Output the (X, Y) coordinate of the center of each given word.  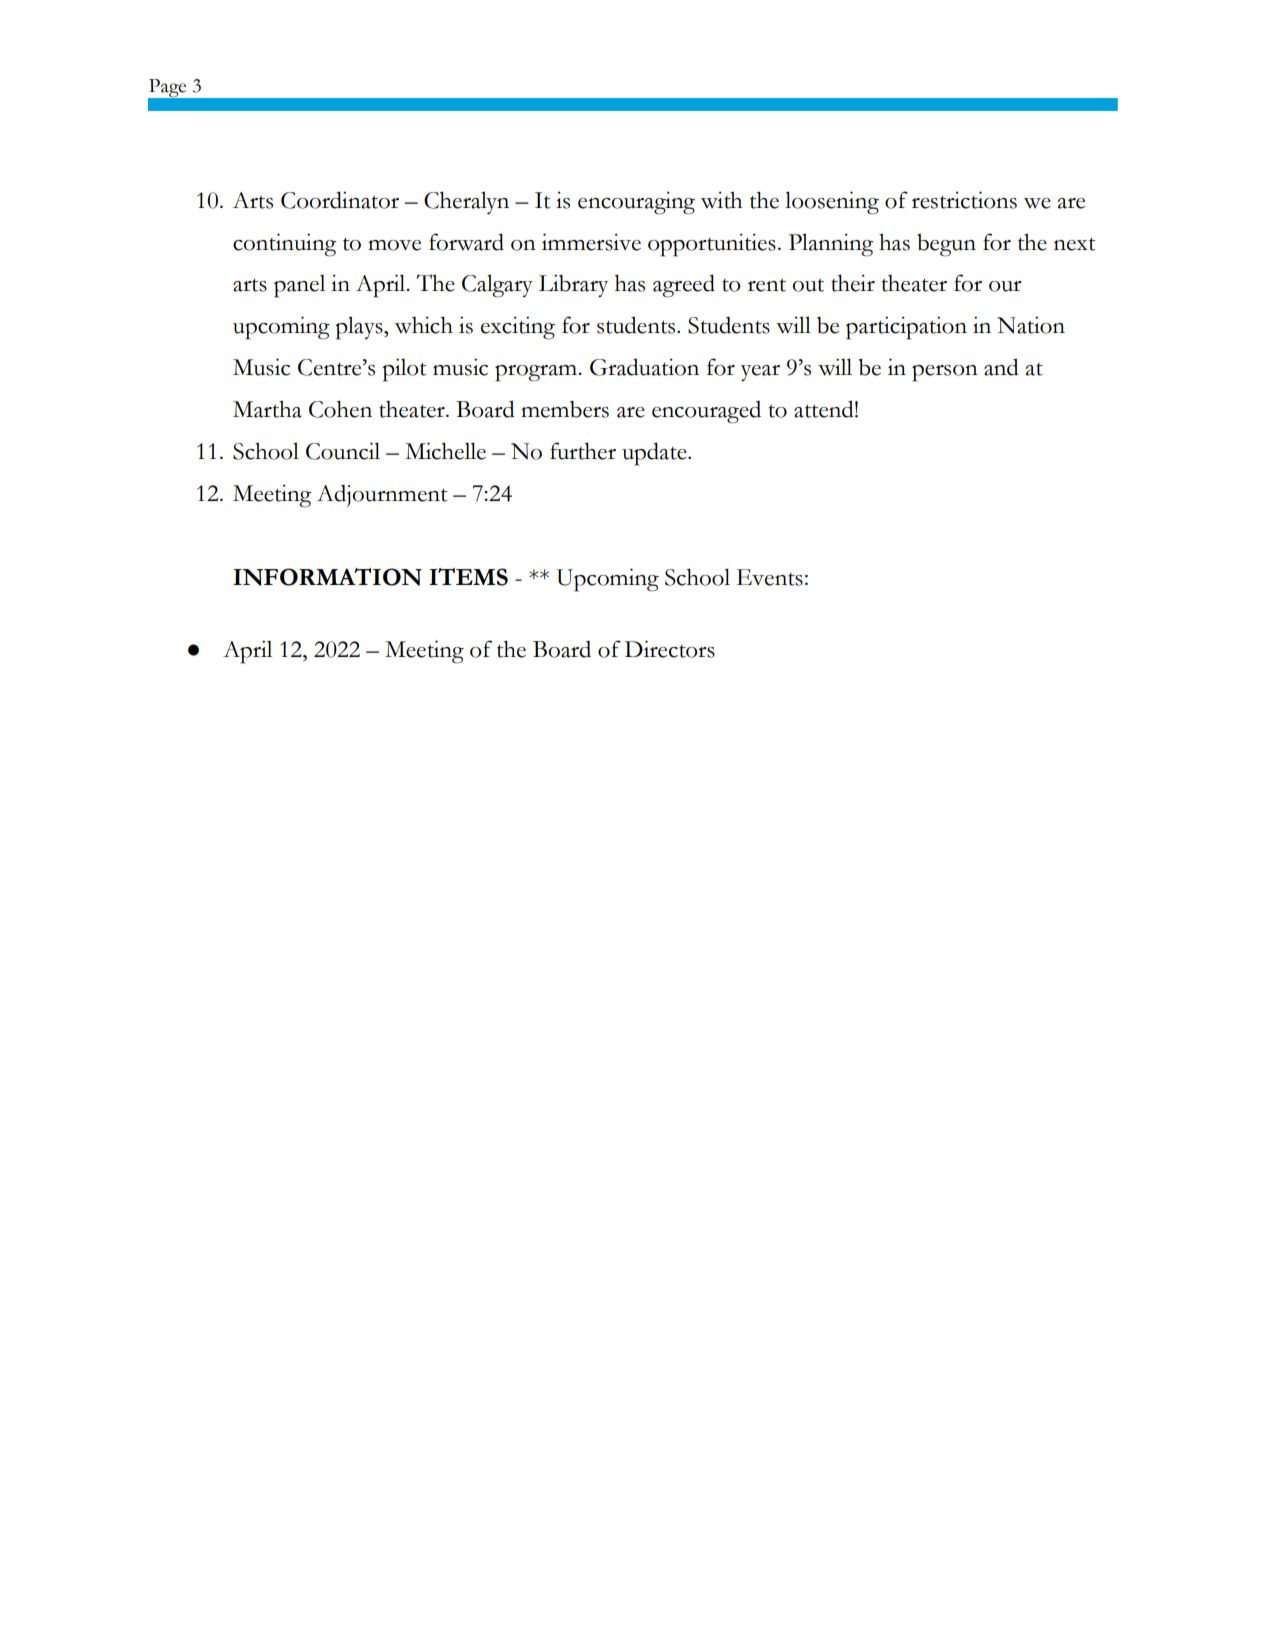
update (655, 454)
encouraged (706, 412)
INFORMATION (327, 577)
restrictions (964, 200)
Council (343, 451)
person (945, 373)
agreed (684, 286)
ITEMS (468, 577)
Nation (1031, 325)
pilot (404, 370)
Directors (670, 649)
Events (770, 577)
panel (299, 286)
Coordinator (340, 200)
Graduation (644, 367)
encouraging (636, 203)
